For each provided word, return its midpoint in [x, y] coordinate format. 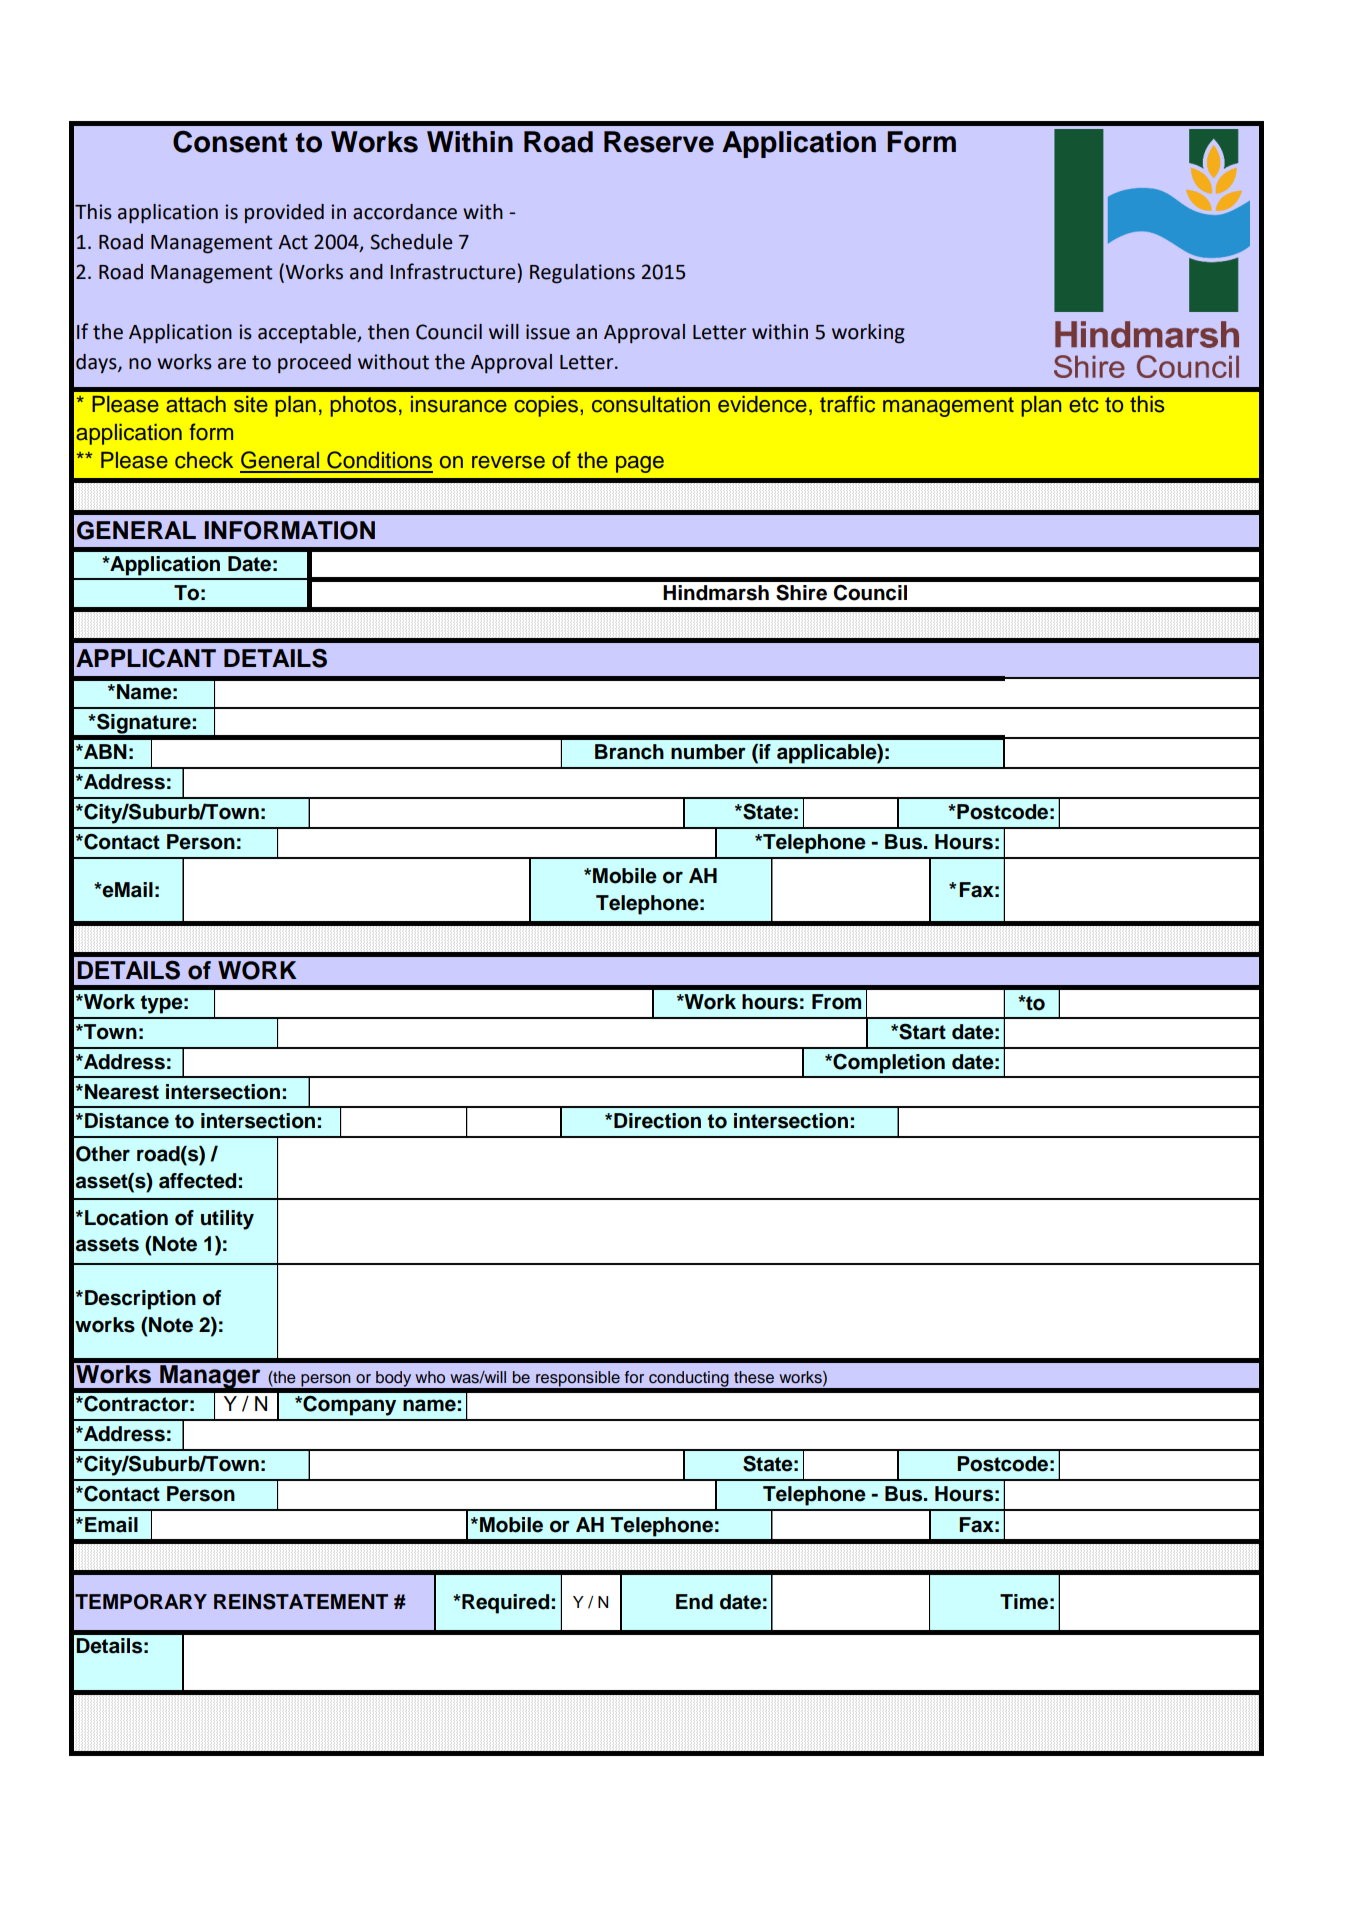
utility [227, 1220]
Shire [801, 592]
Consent [230, 141]
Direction [657, 1121]
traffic [847, 404]
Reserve [659, 142]
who [430, 1377]
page [640, 464]
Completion [888, 1064]
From [836, 1002]
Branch [629, 752]
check [204, 460]
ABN [104, 751]
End [694, 1602]
